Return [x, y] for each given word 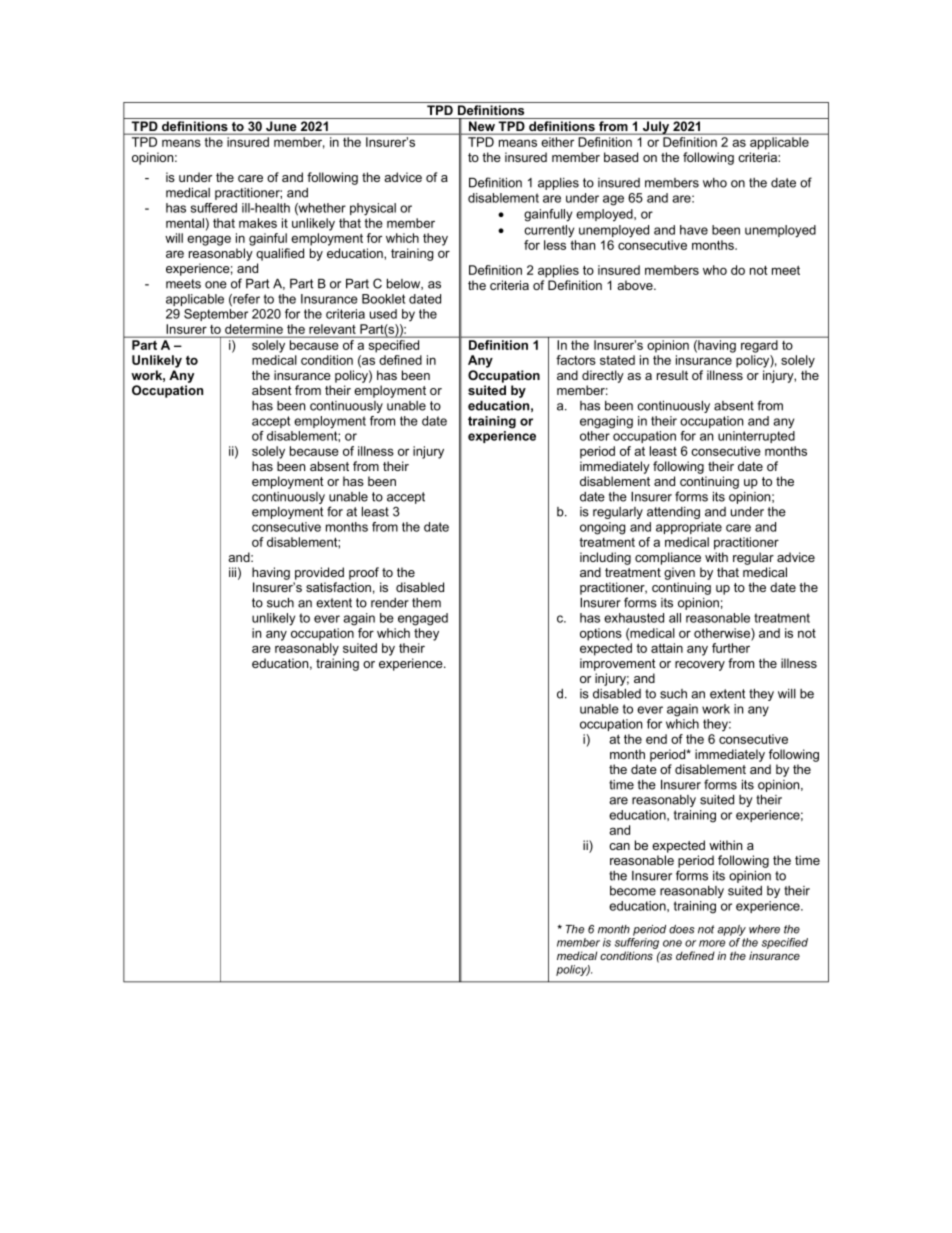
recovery [700, 666]
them [426, 603]
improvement [618, 664]
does [682, 929]
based [621, 157]
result [672, 375]
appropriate [689, 528]
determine [254, 329]
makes [258, 223]
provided [319, 573]
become [633, 891]
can [619, 846]
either [558, 142]
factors [576, 360]
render [390, 603]
